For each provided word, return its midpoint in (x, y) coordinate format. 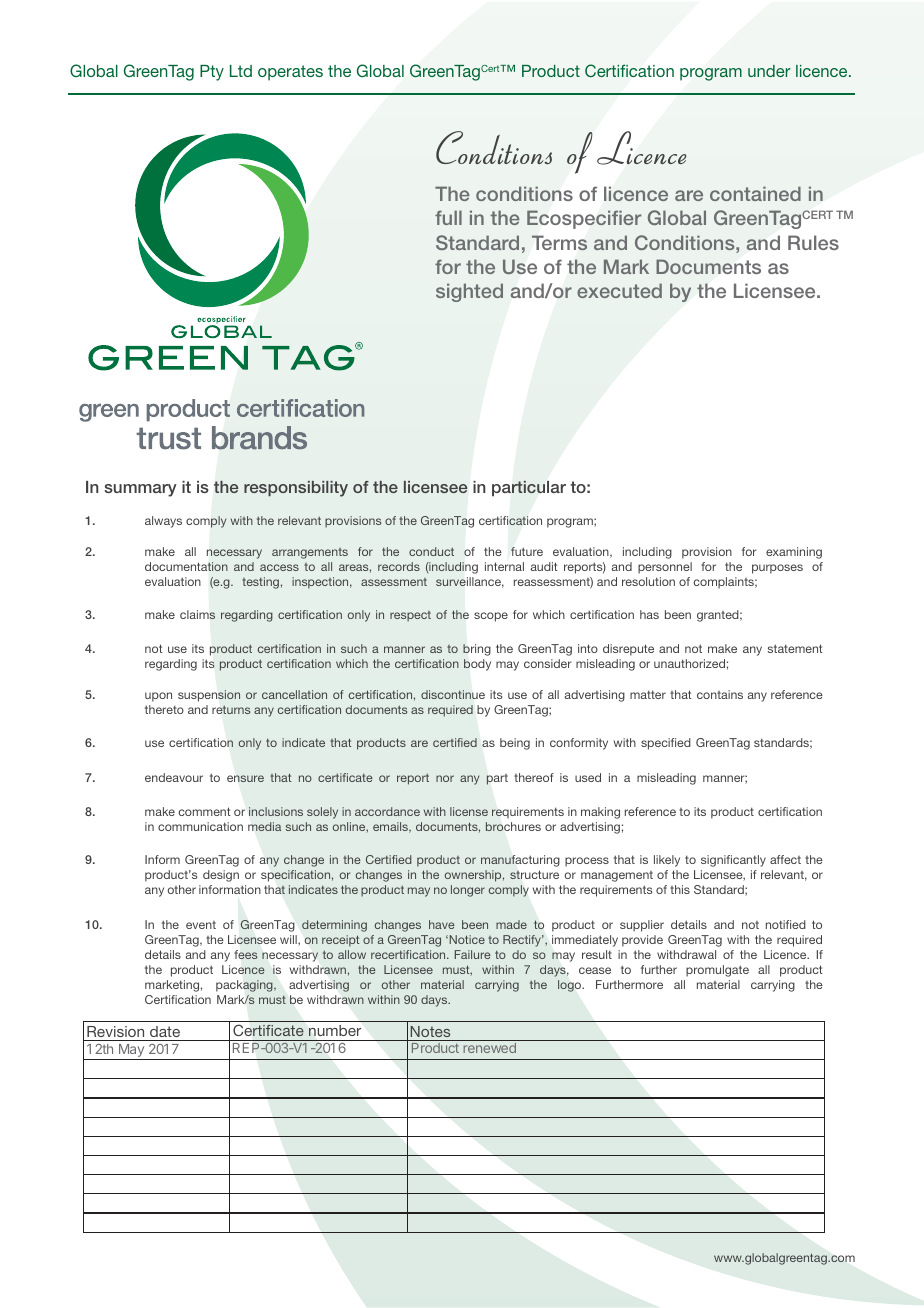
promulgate (717, 971)
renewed (489, 1048)
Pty (212, 73)
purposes (777, 569)
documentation (186, 566)
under (769, 71)
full (448, 217)
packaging (245, 986)
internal (504, 566)
